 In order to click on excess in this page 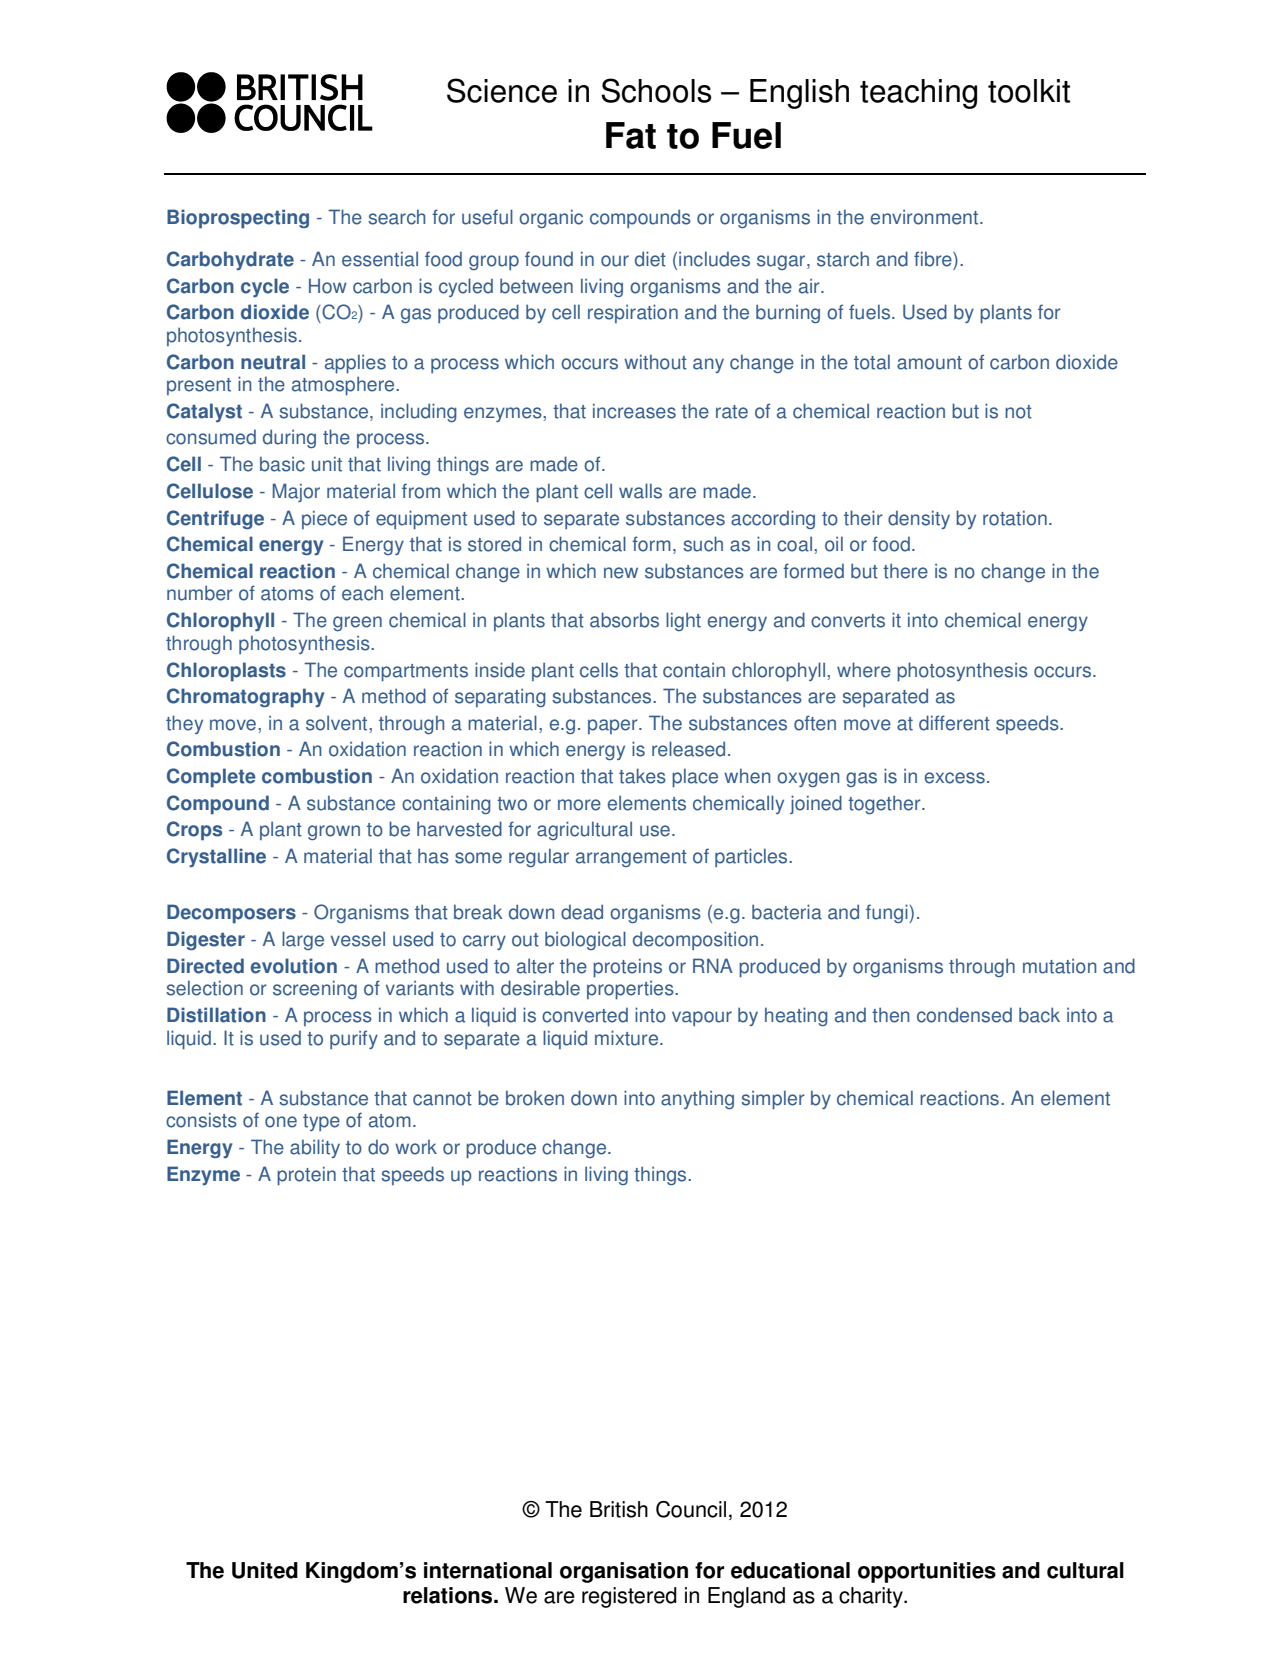, I will do `click(955, 778)`.
